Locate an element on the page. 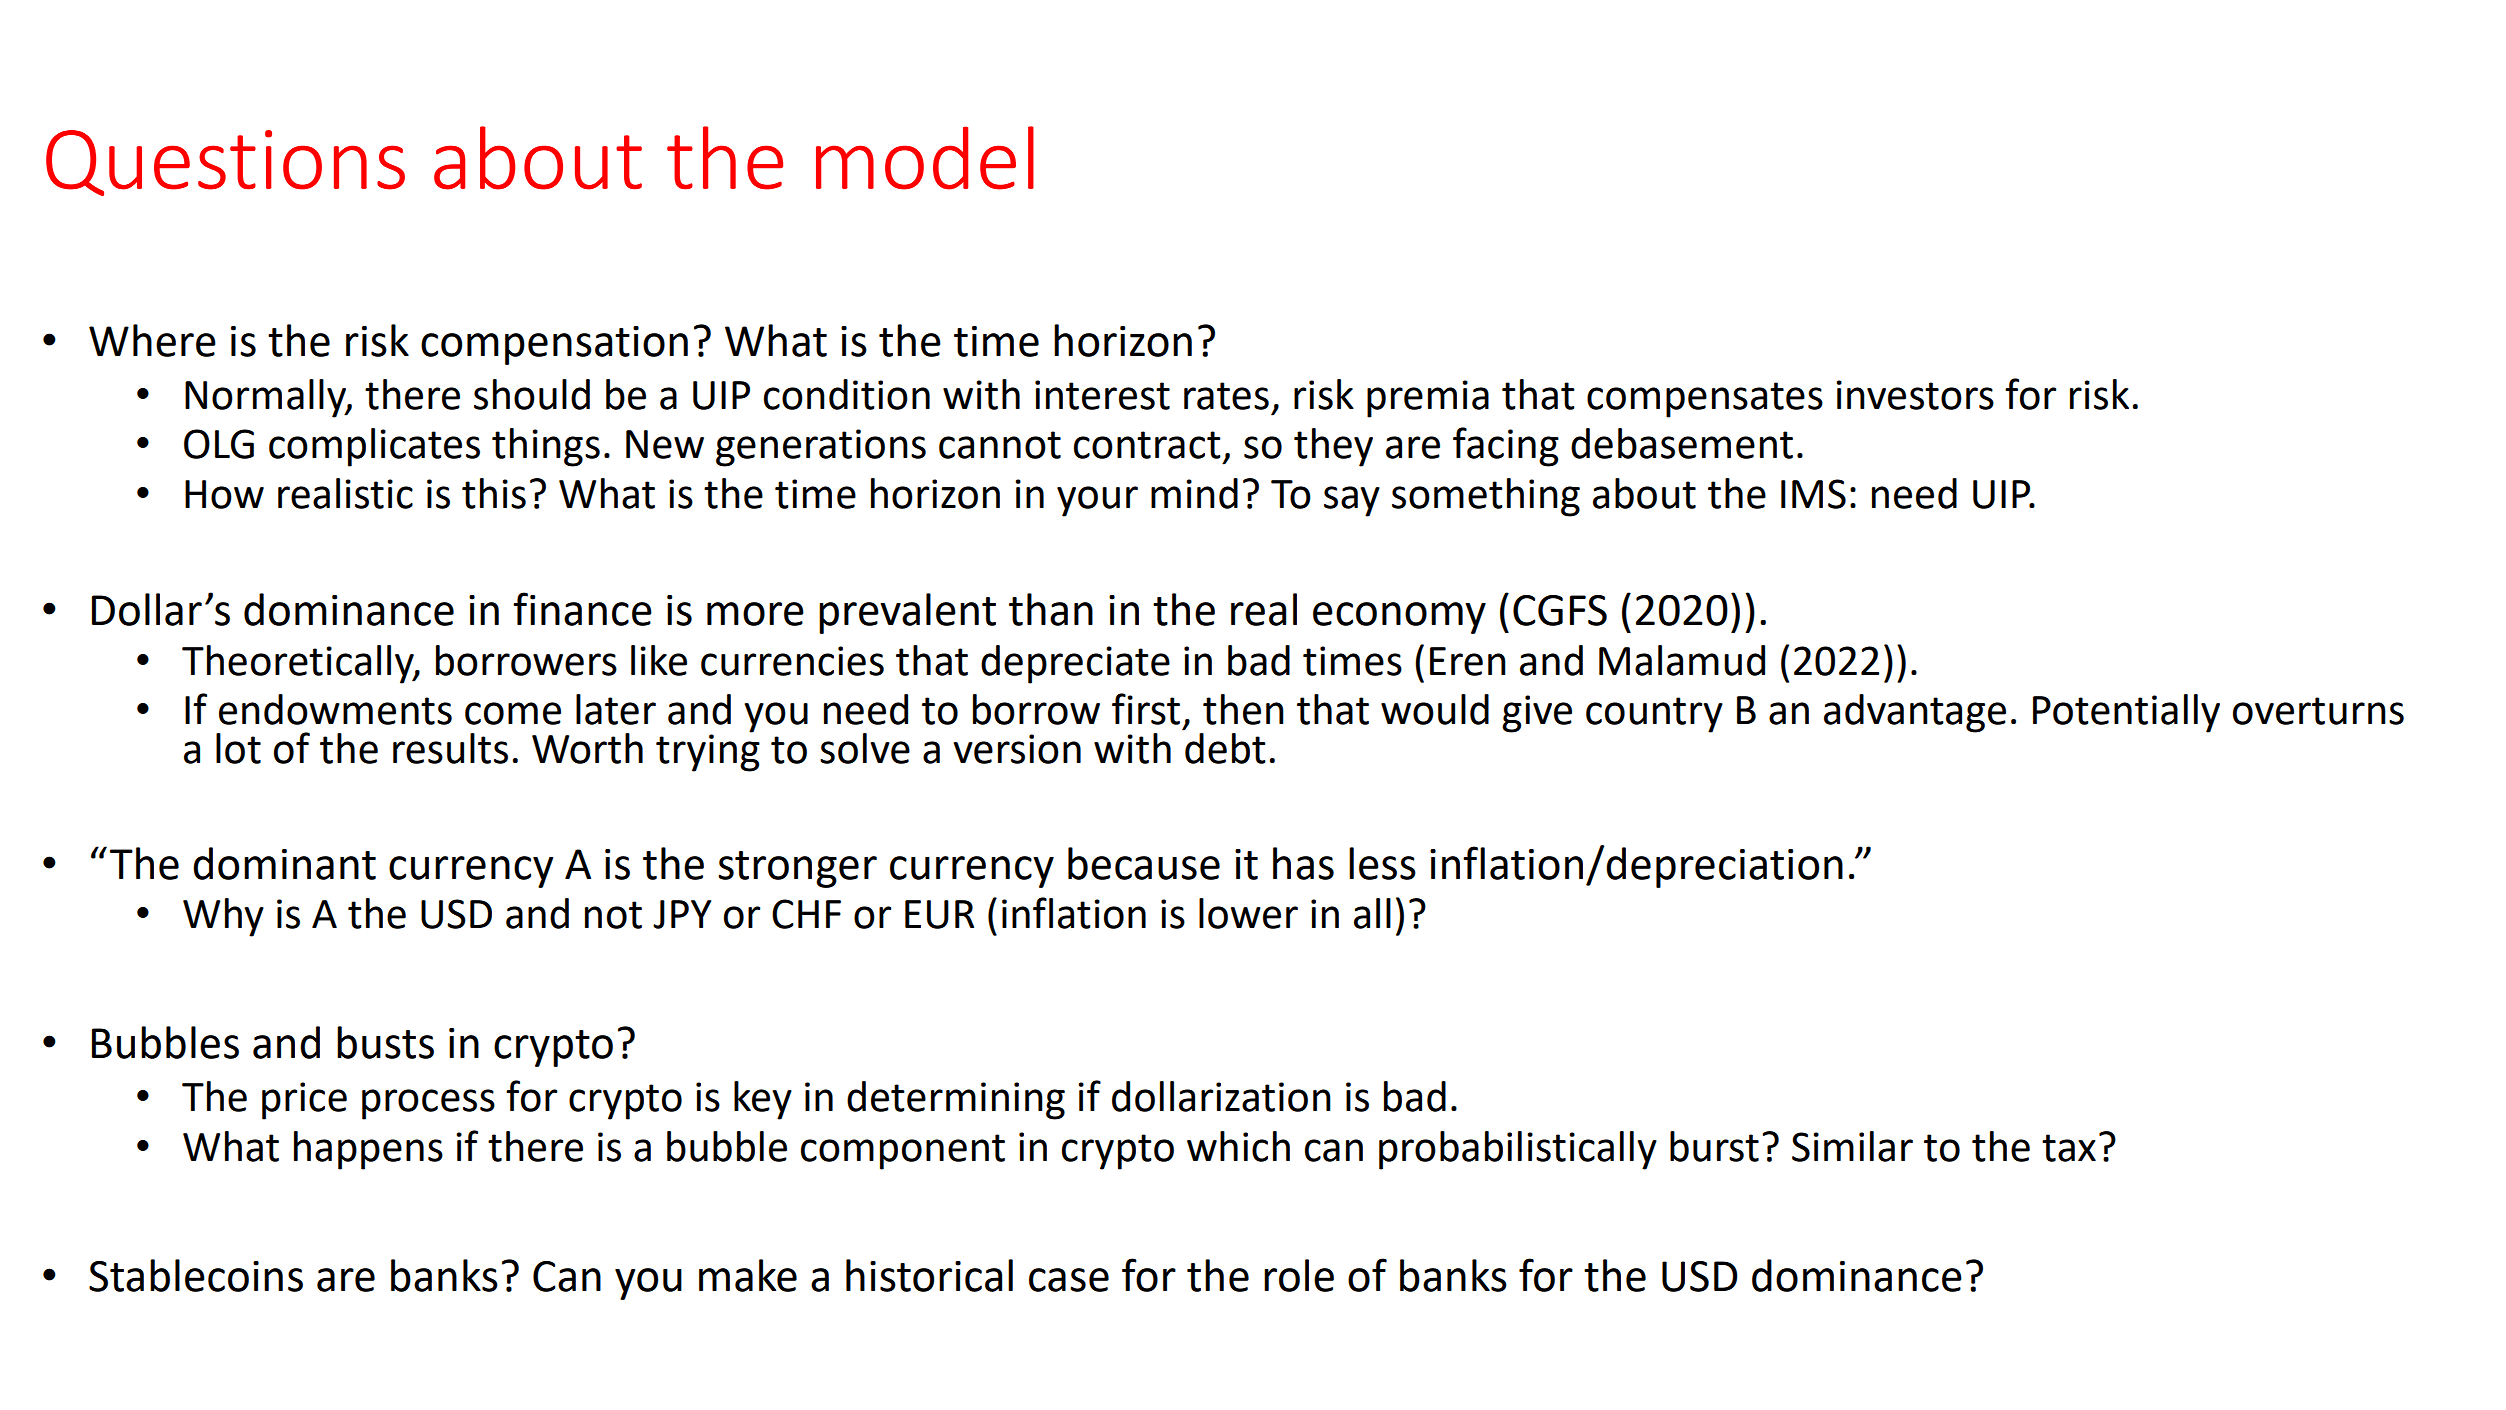 The height and width of the page is (1410, 2506). Stablecoins is located at coordinates (196, 1275).
